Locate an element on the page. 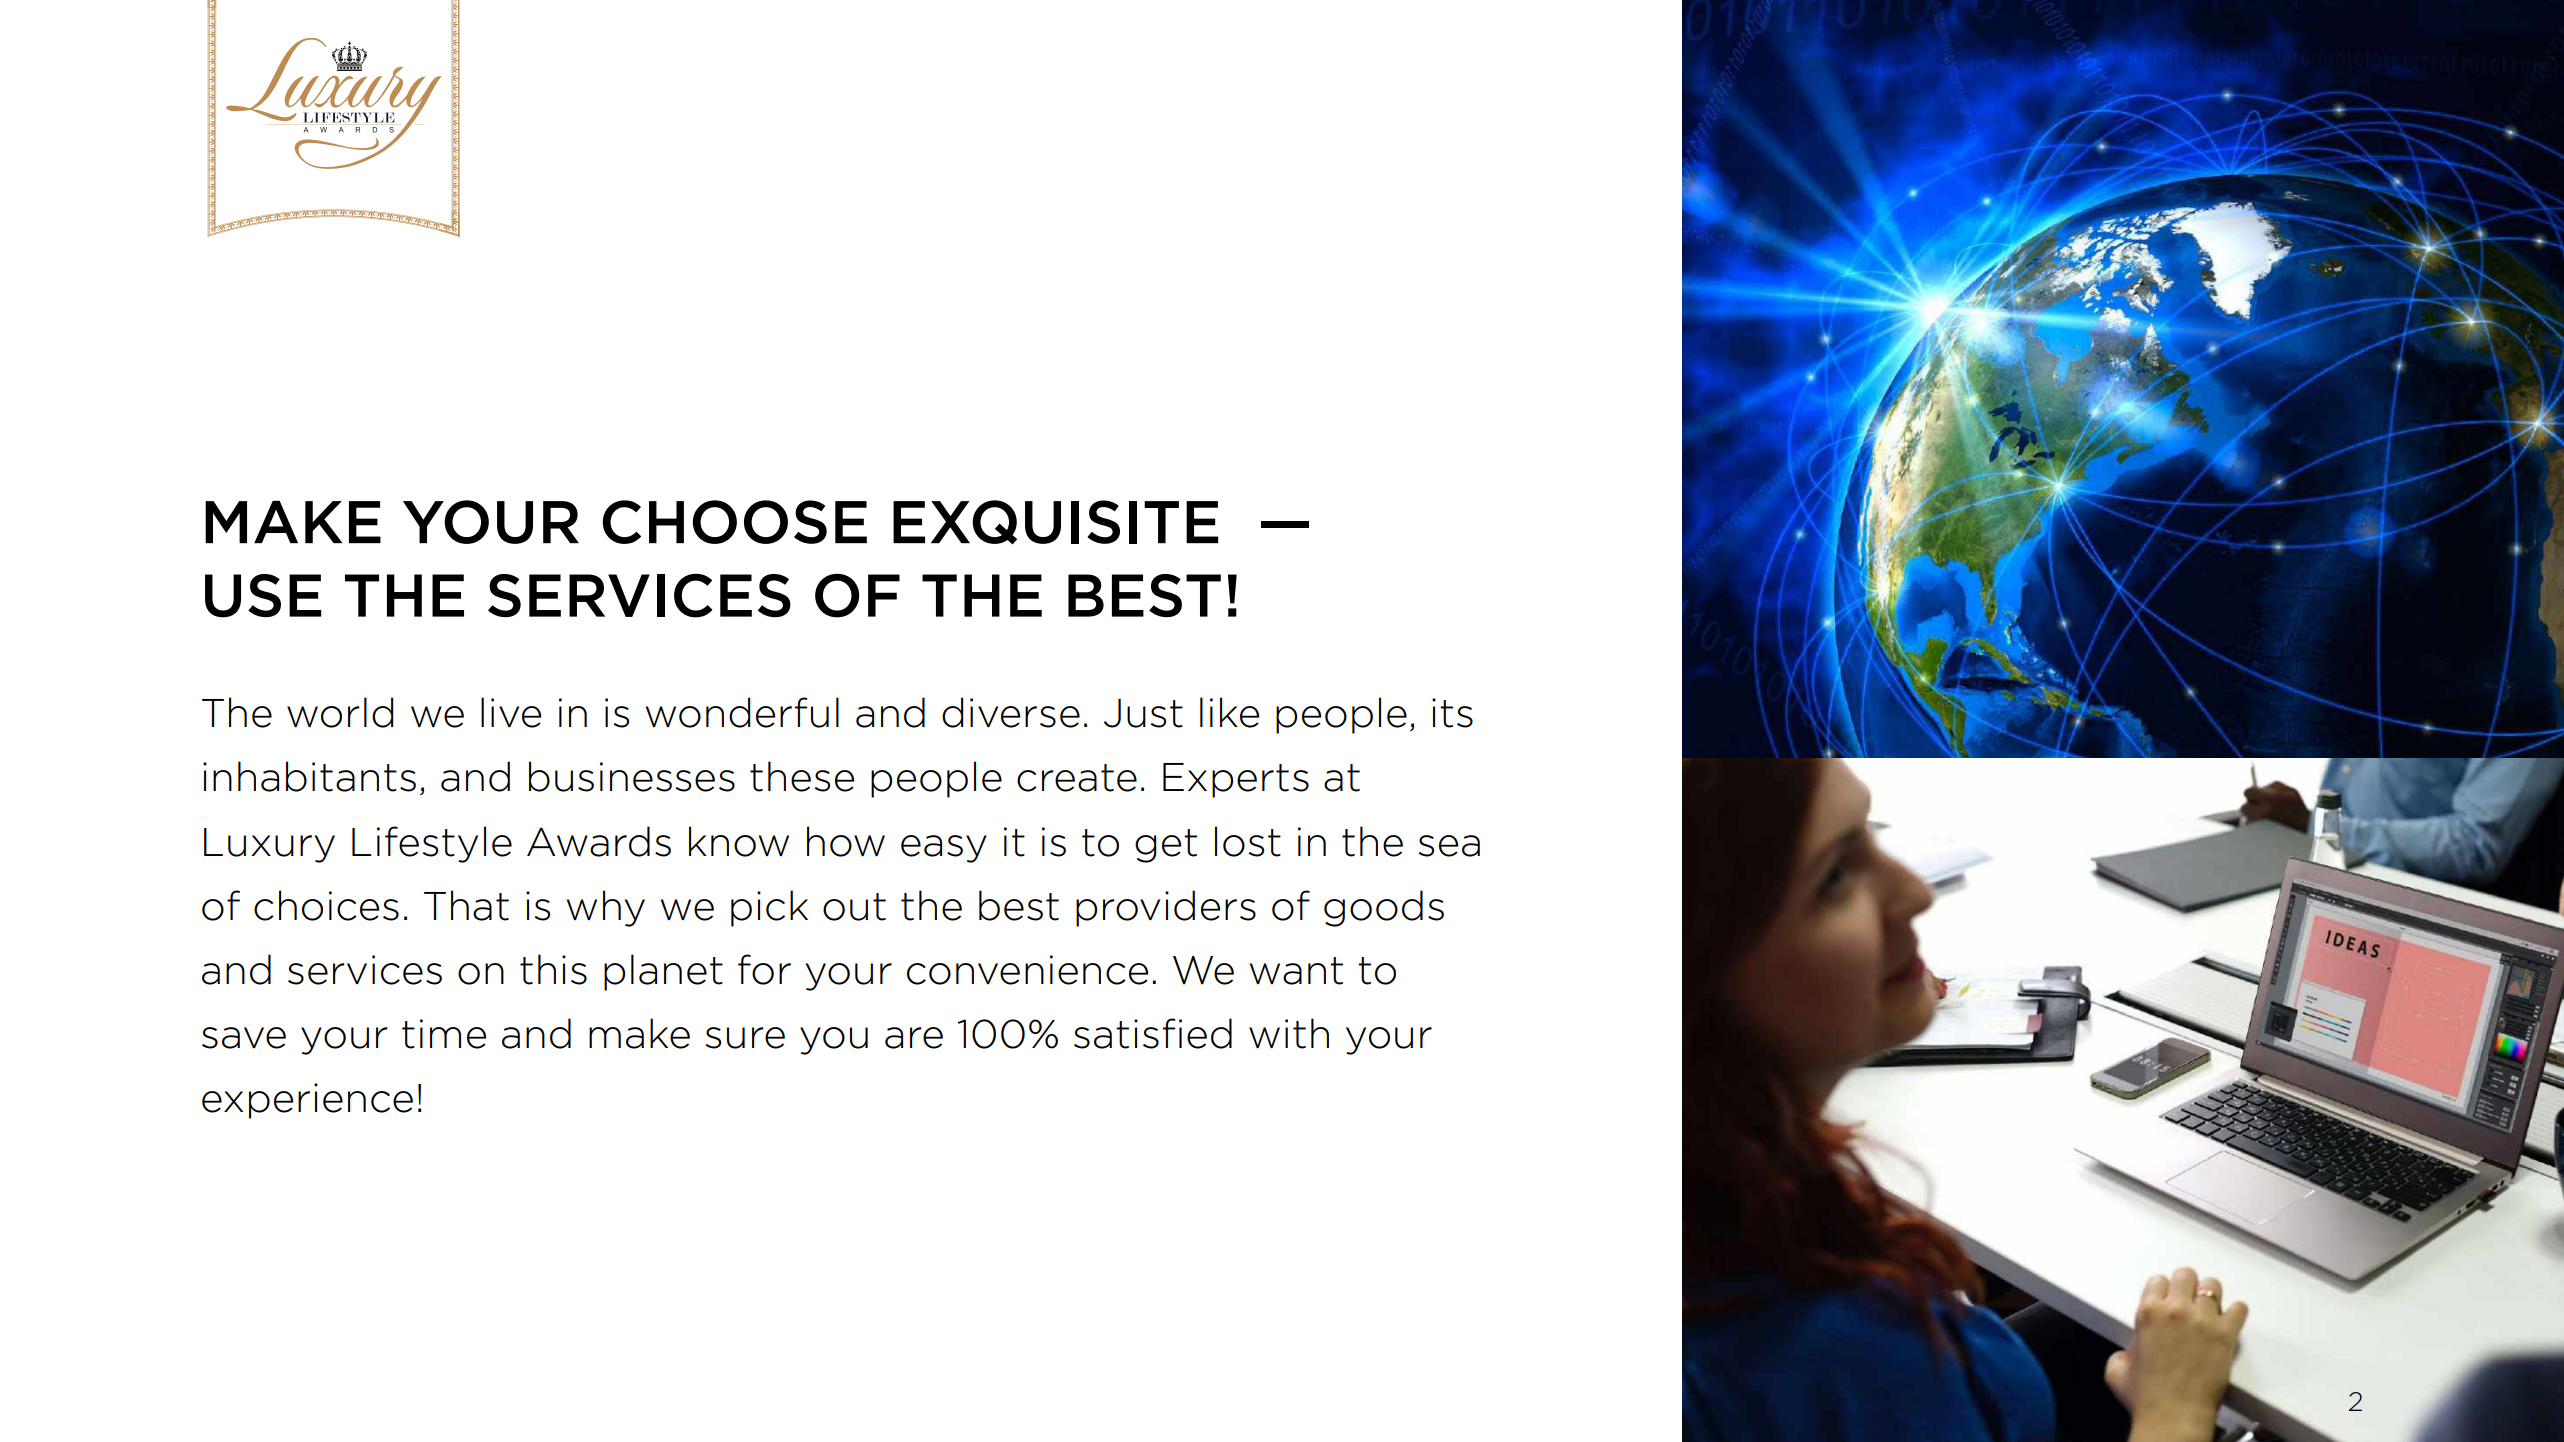 This page has height=1442, width=2564. wonderful is located at coordinates (742, 712).
